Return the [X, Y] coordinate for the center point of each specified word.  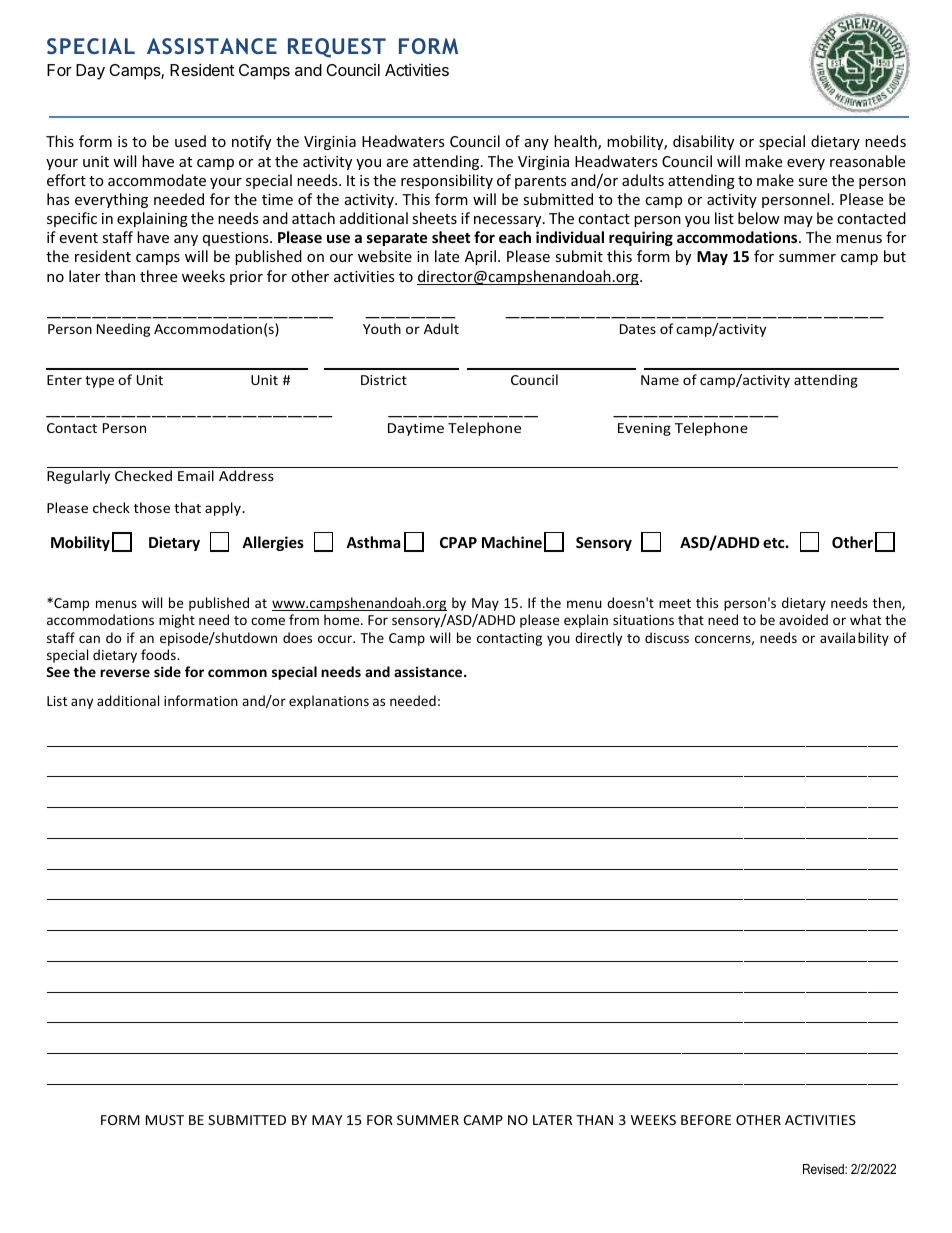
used [190, 141]
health [576, 142]
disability [703, 142]
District [384, 380]
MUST [165, 1120]
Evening [644, 429]
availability [854, 639]
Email [196, 475]
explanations [329, 702]
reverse [125, 673]
